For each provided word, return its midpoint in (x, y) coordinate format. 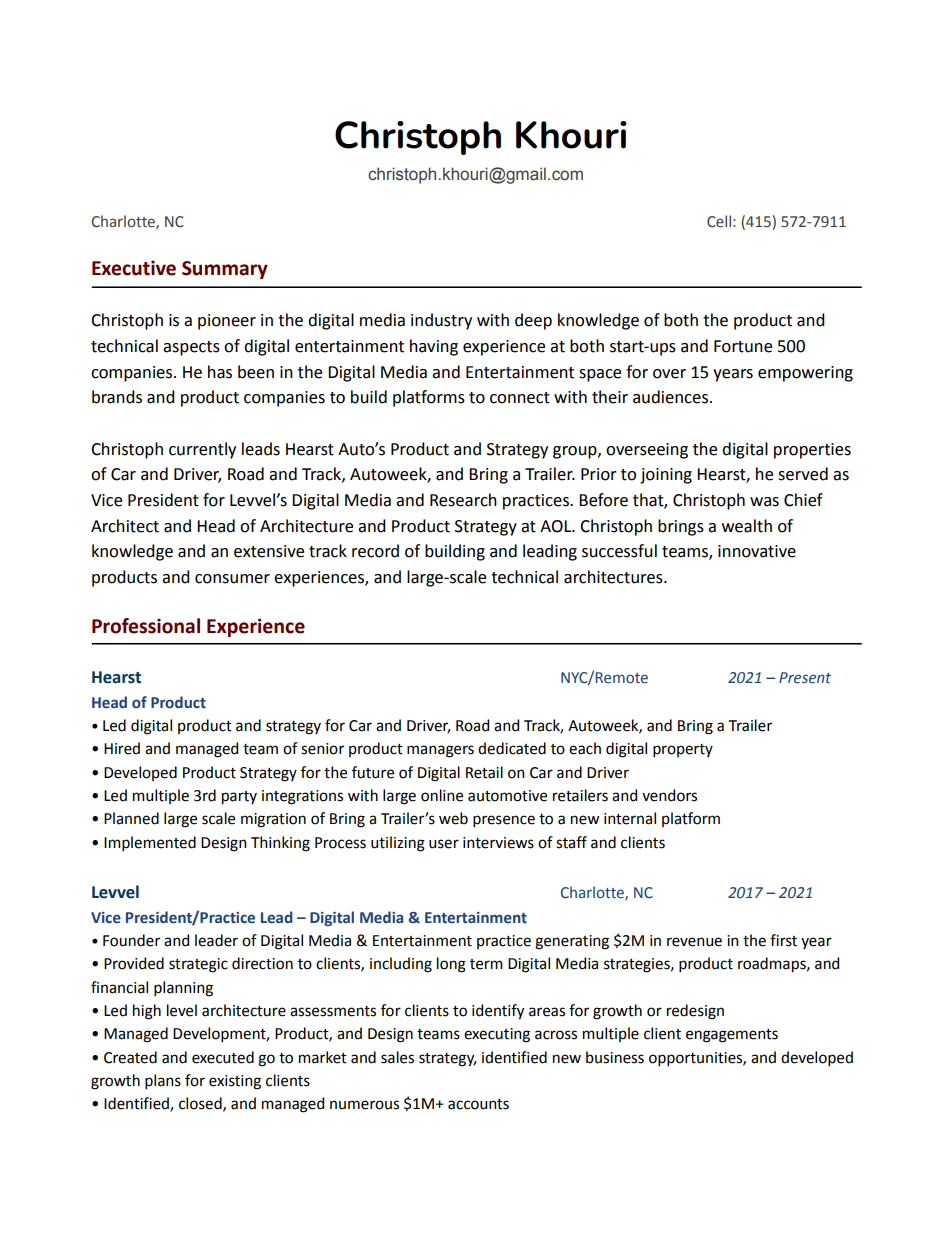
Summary (225, 270)
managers (440, 751)
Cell (719, 221)
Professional (146, 626)
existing (235, 1082)
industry (441, 321)
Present (805, 677)
